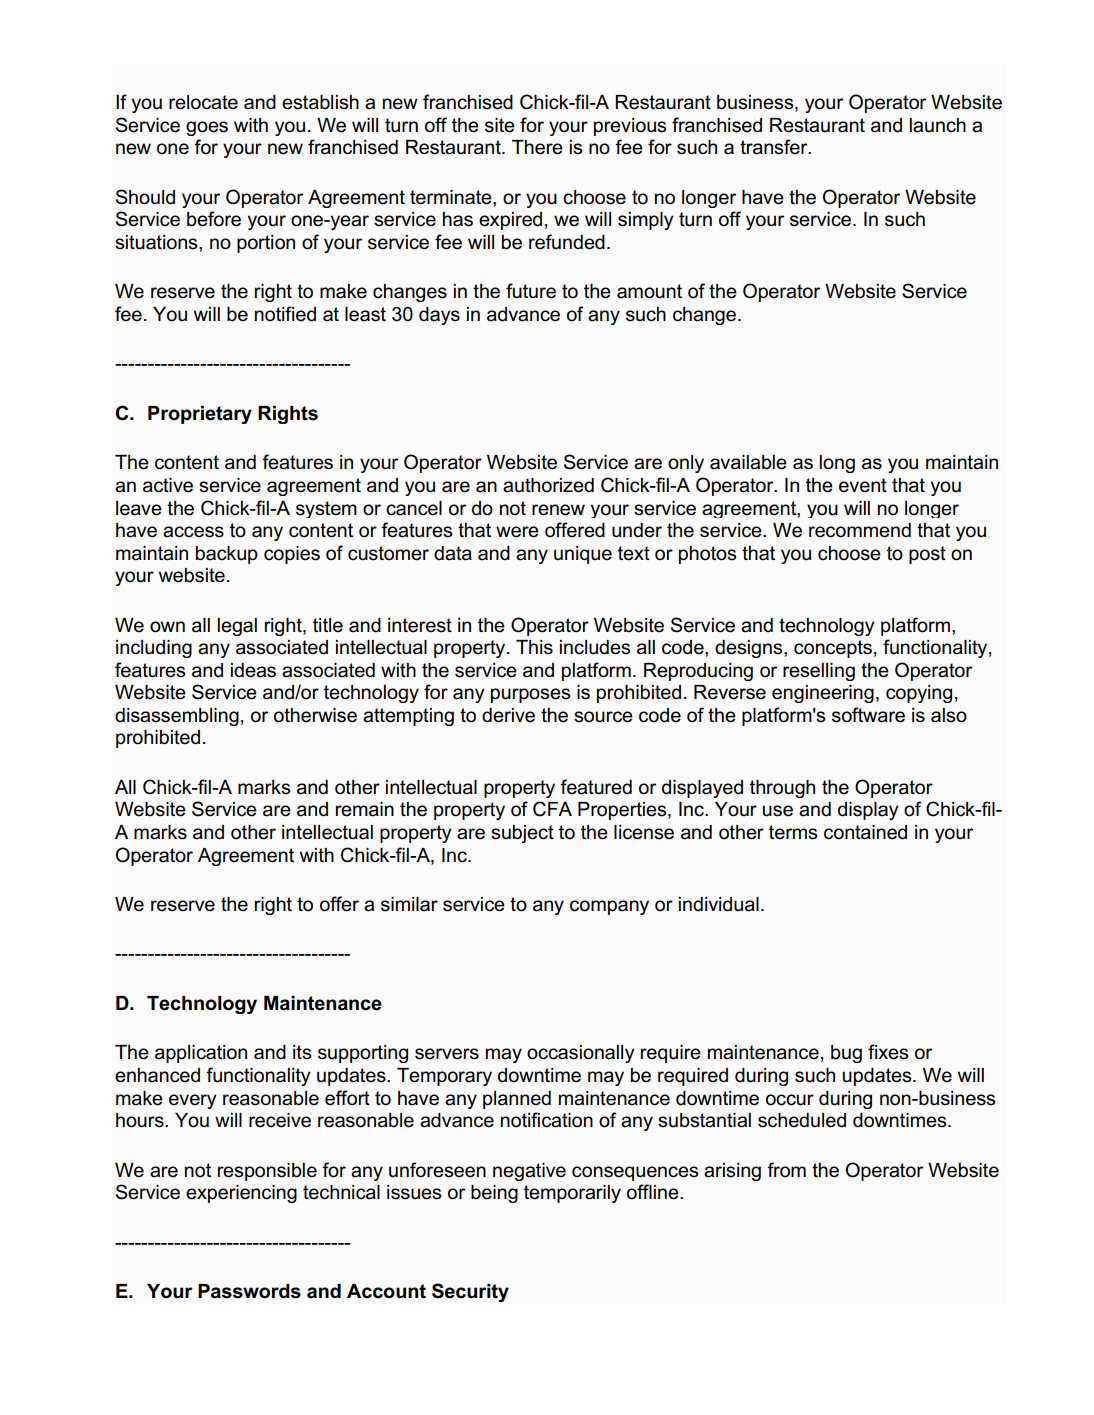 Image resolution: width=1094 pixels, height=1415 pixels. What do you see at coordinates (537, 147) in the image?
I see `There` at bounding box center [537, 147].
